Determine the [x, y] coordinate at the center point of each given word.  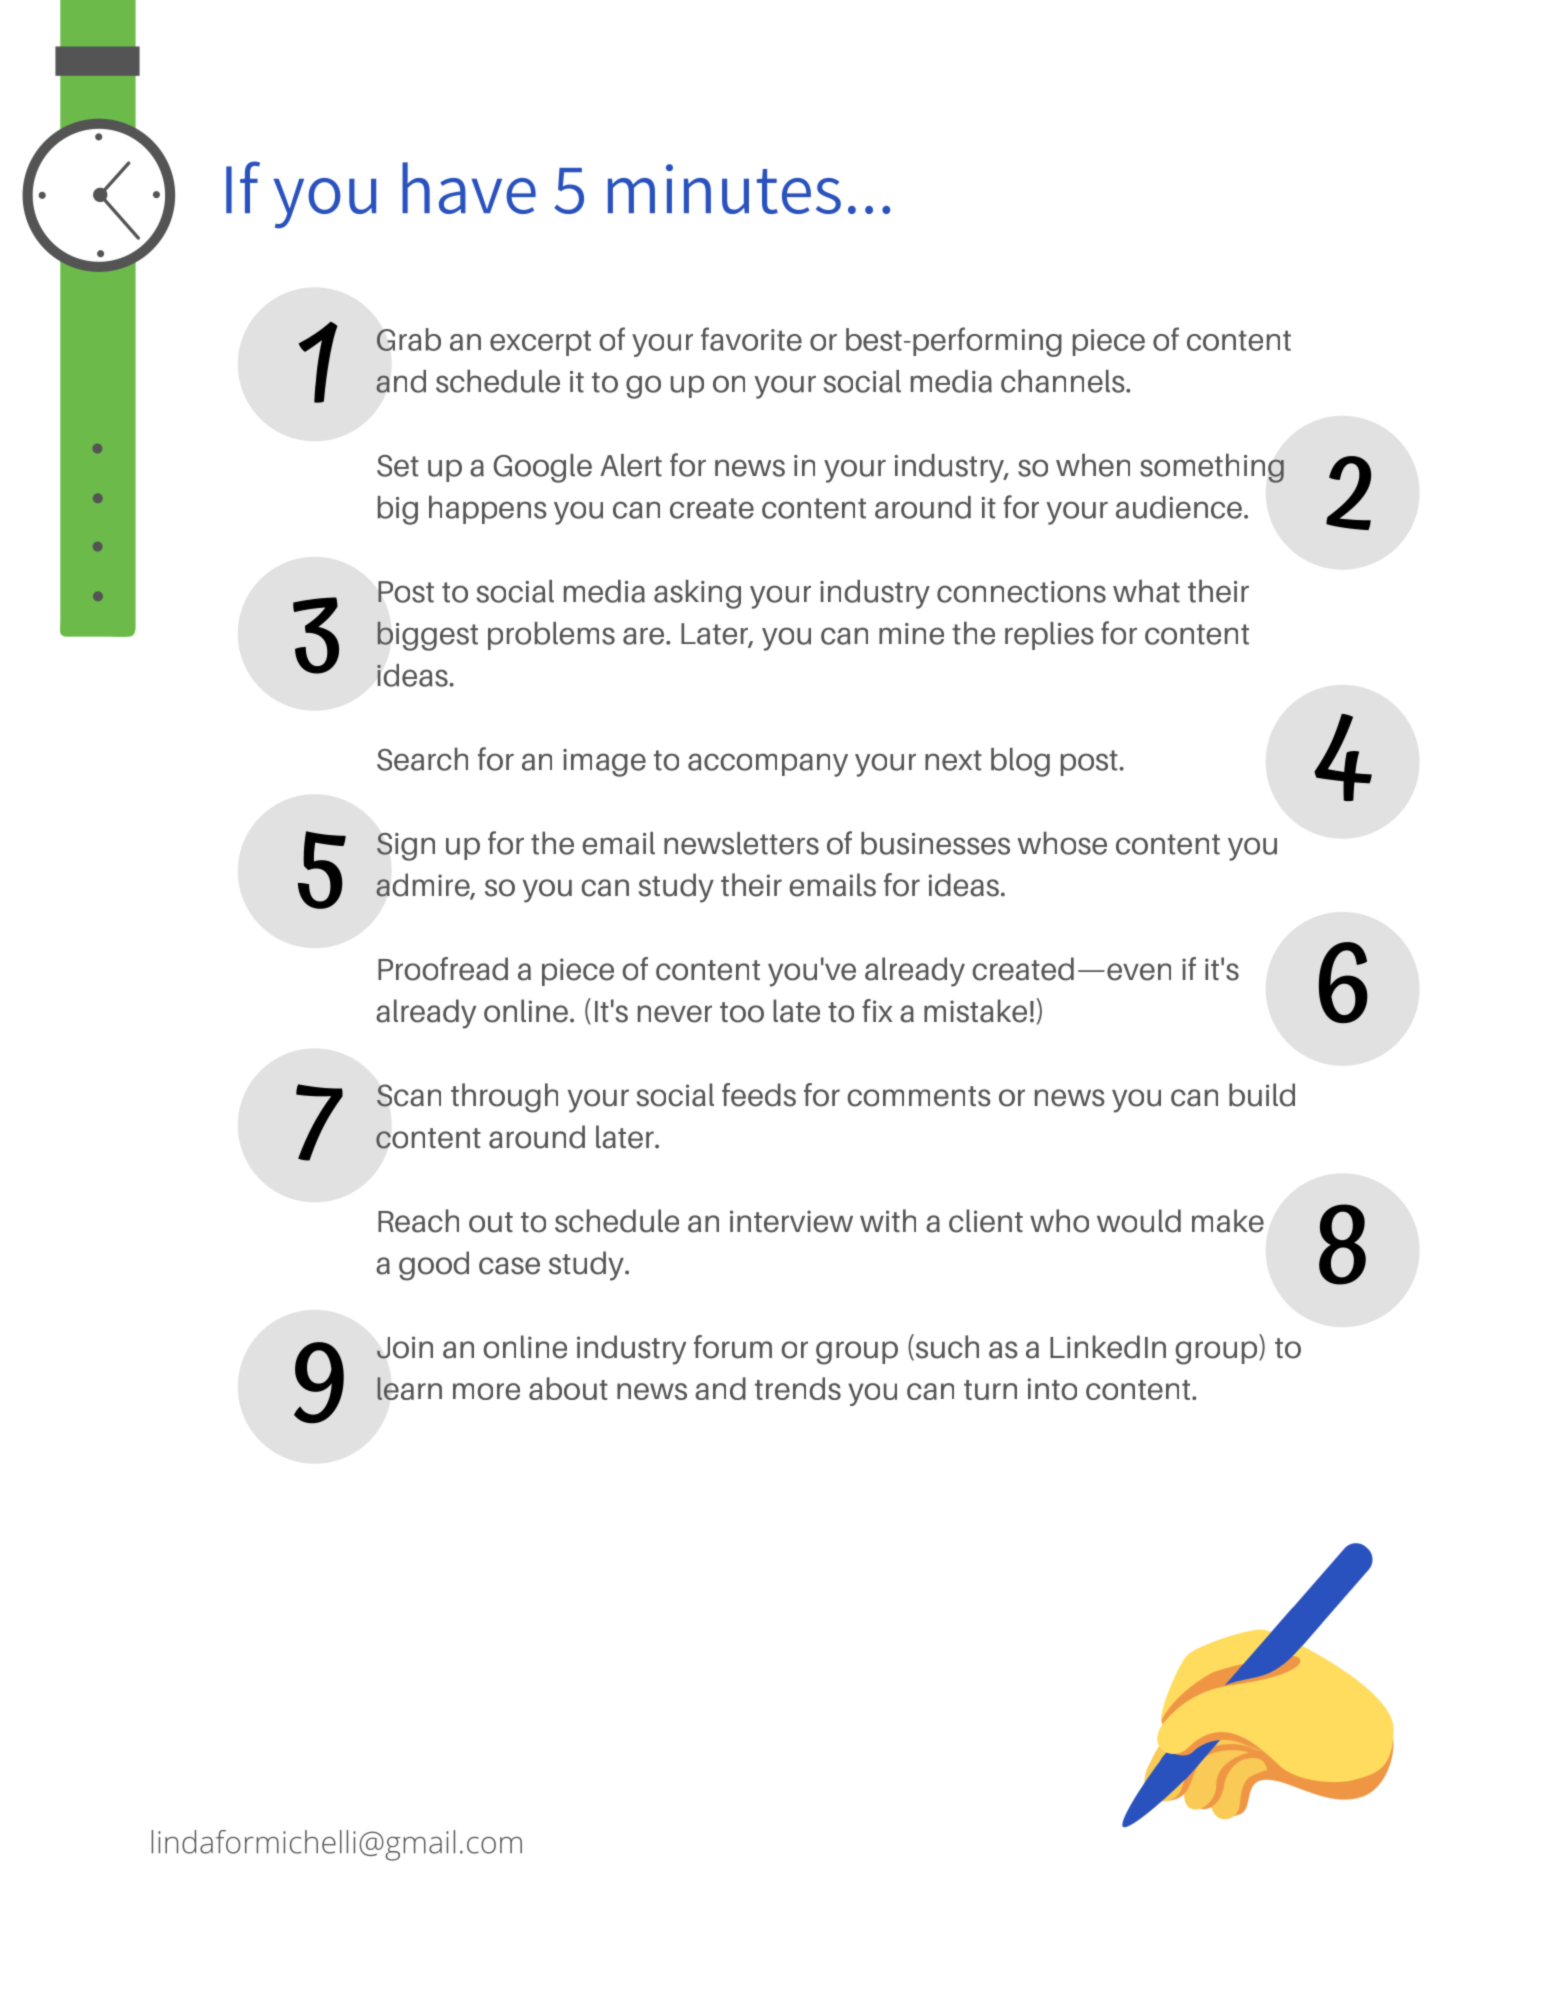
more [486, 1391]
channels [1064, 381]
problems [551, 636]
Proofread [443, 969]
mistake [975, 1011]
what [1146, 591]
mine [911, 634]
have [469, 188]
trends [798, 1388]
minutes [724, 189]
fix [877, 1010]
